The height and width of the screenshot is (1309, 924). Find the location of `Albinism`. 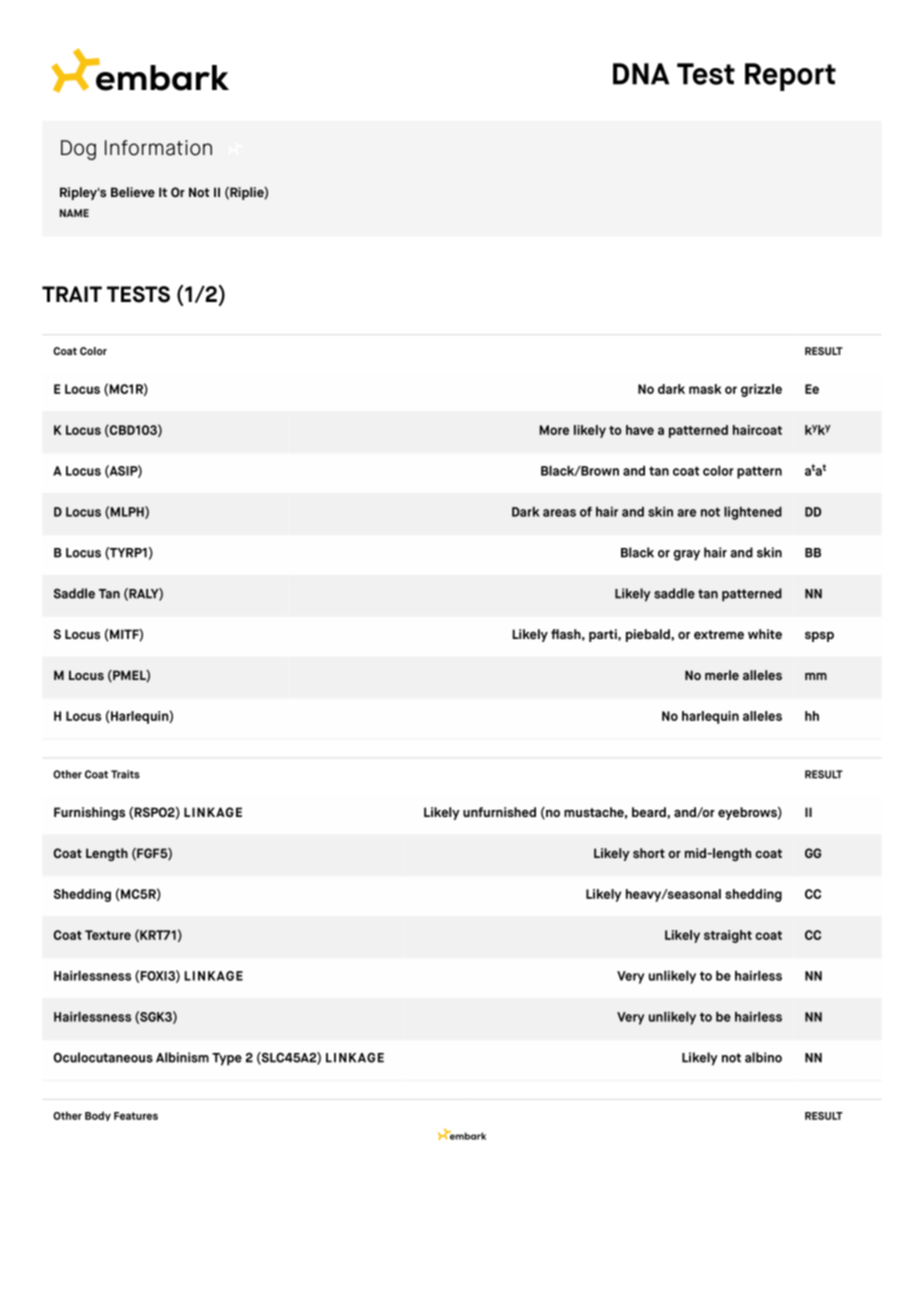

Albinism is located at coordinates (182, 1057).
